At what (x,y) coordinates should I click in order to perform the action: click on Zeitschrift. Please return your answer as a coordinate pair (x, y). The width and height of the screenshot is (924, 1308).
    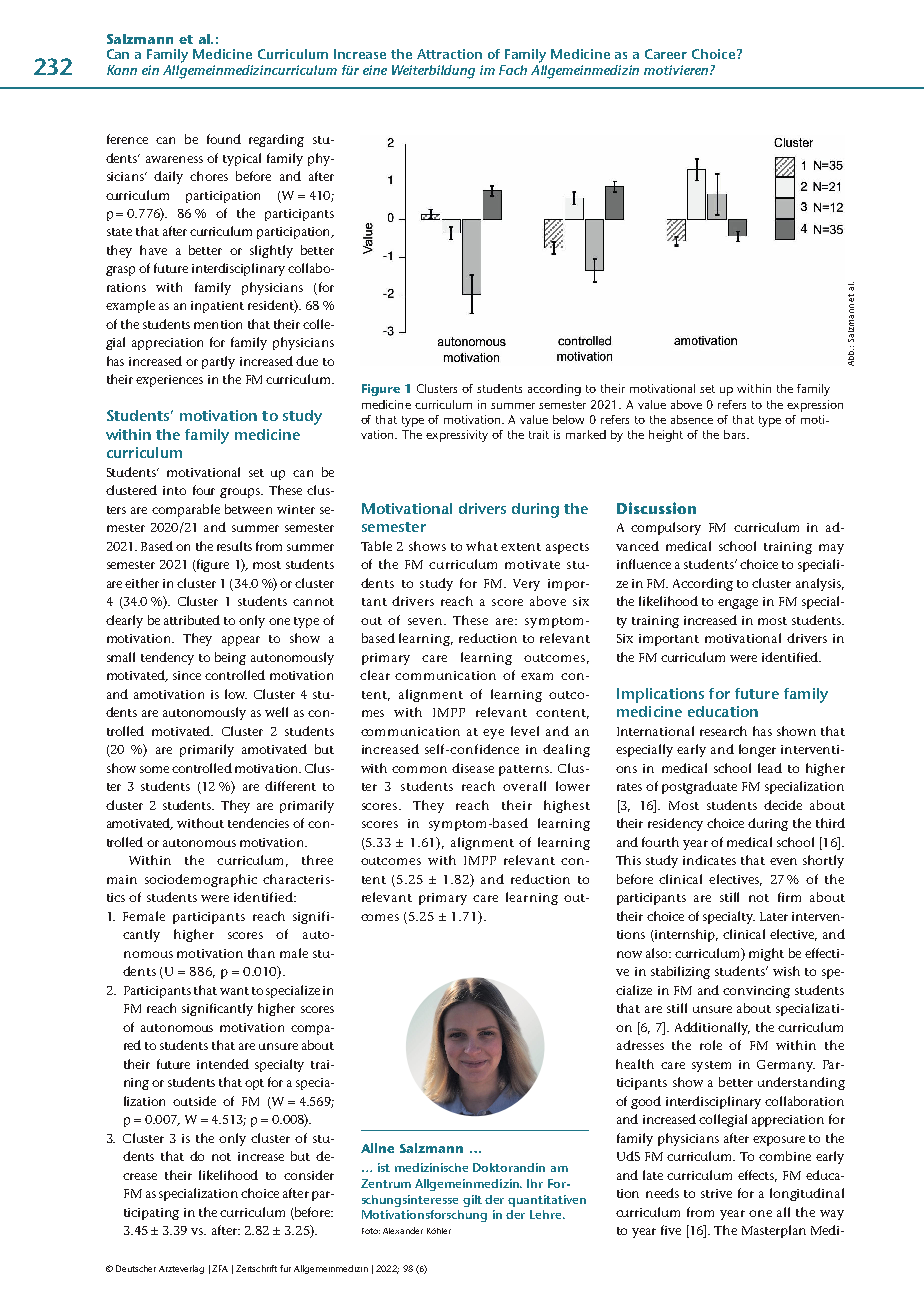
    Looking at the image, I should click on (256, 1268).
